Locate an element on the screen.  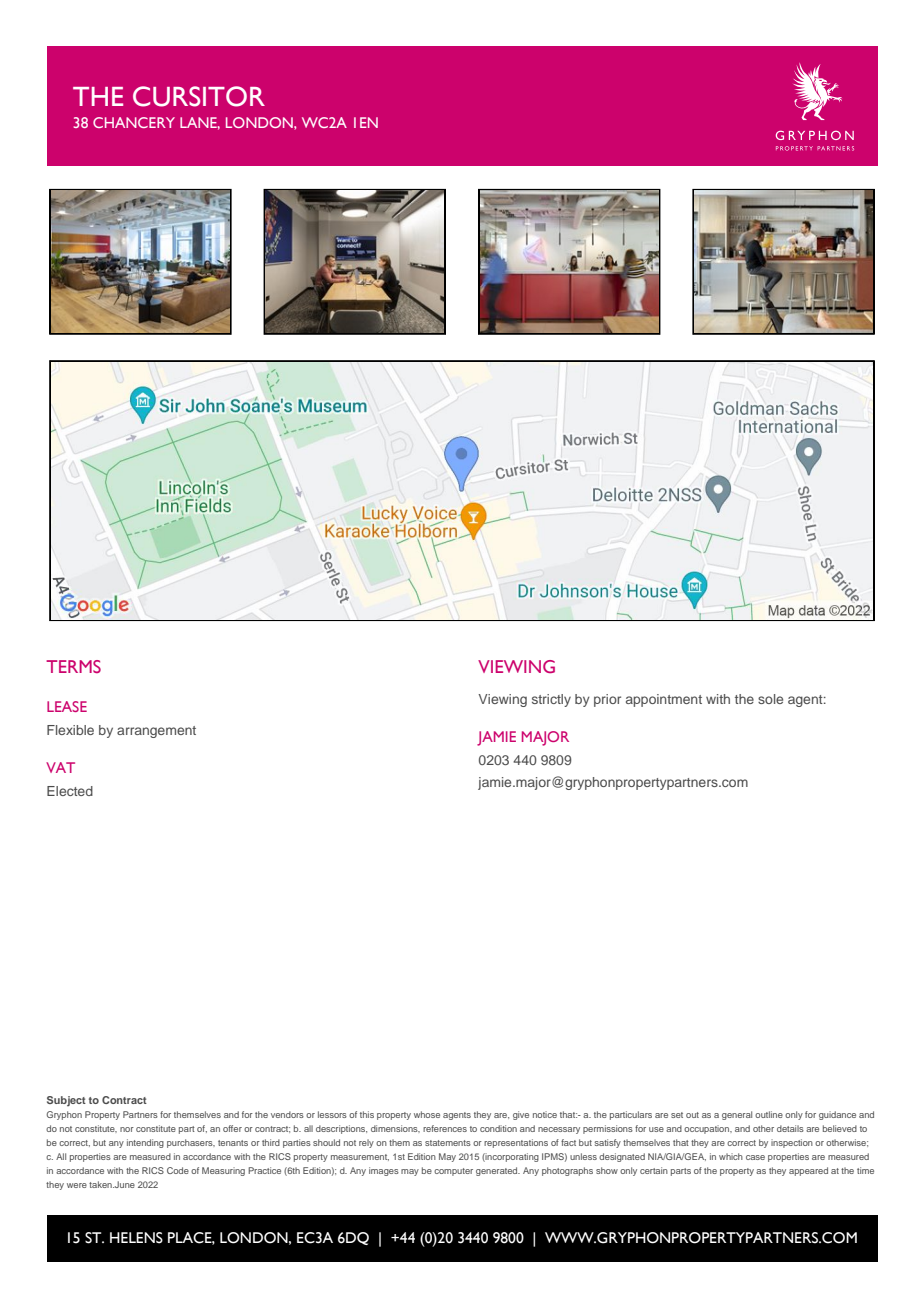
arrangement is located at coordinates (156, 732).
